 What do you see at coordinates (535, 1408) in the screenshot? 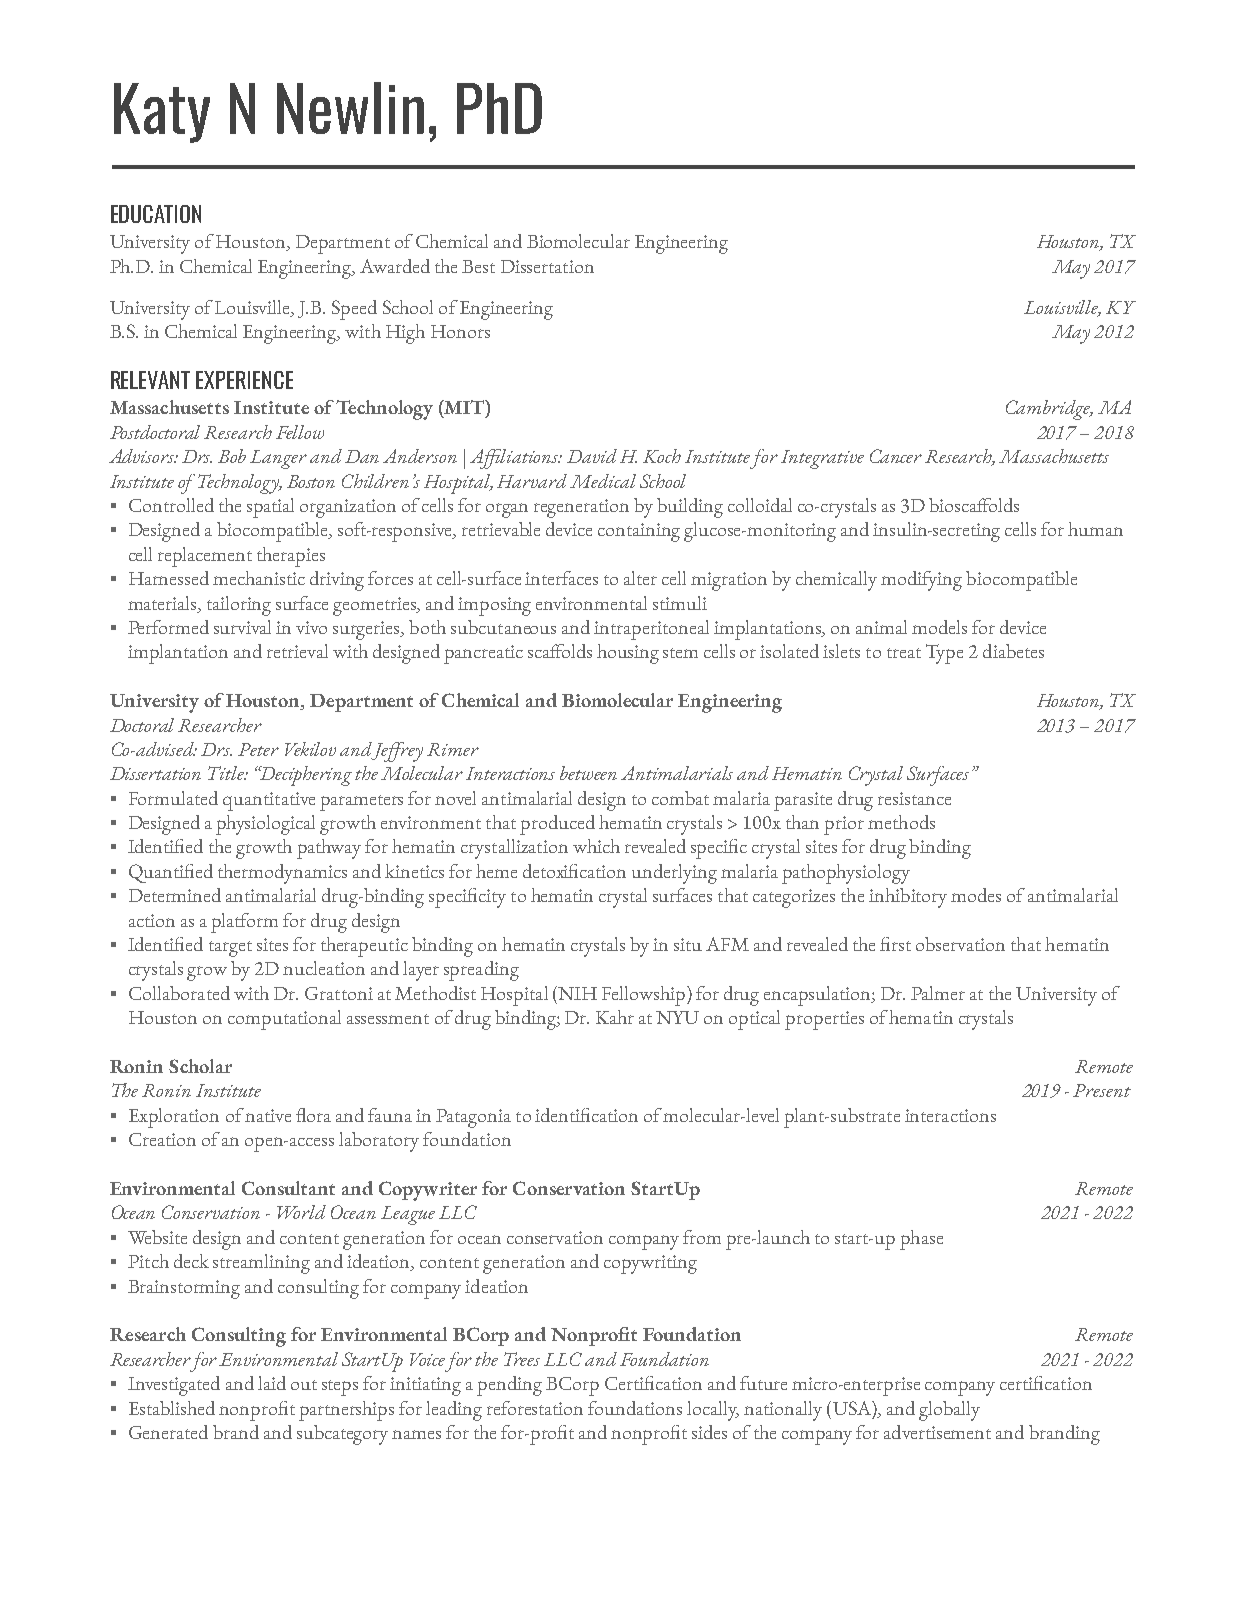
I see `reforestation` at bounding box center [535, 1408].
